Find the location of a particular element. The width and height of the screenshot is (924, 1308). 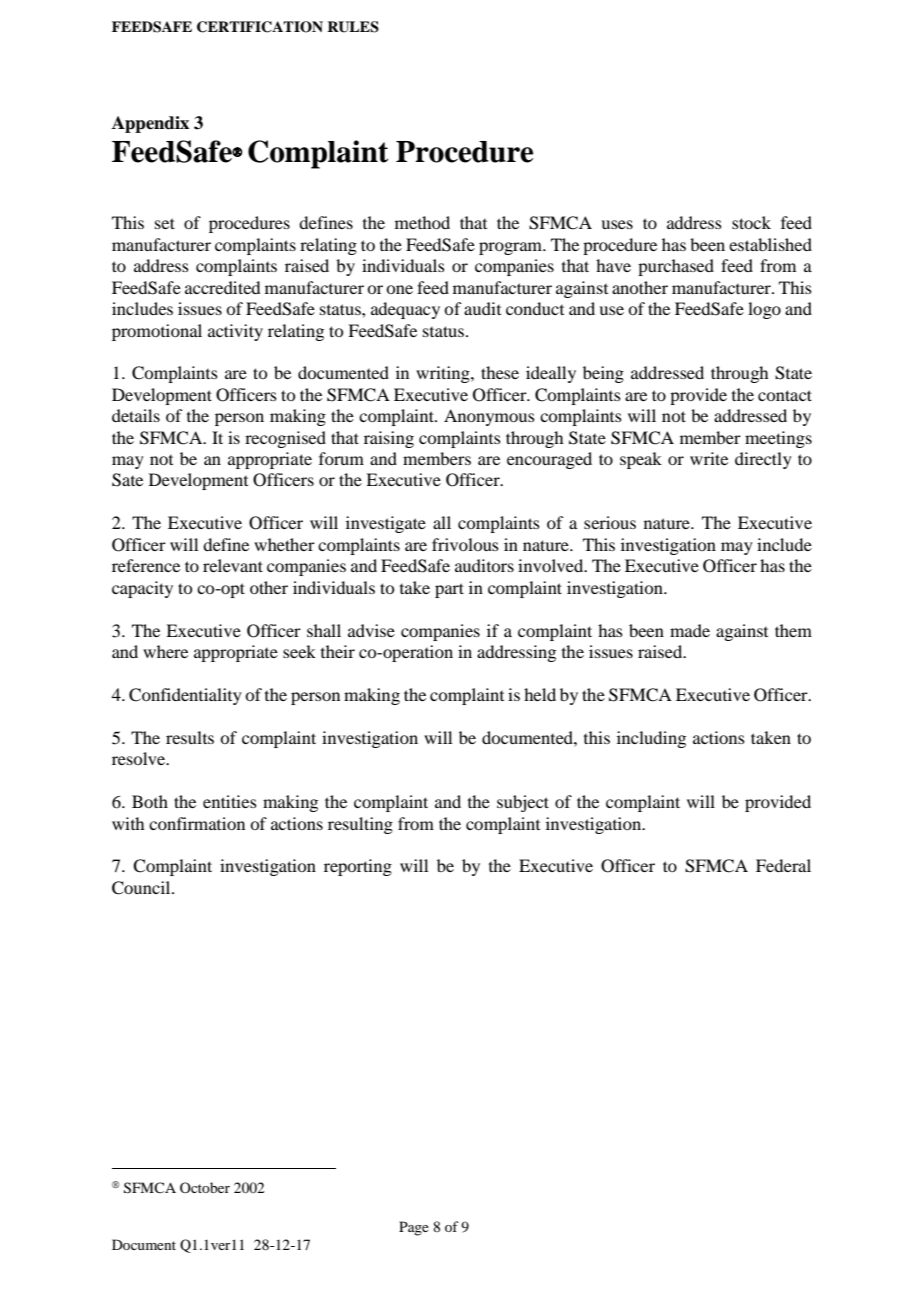

Federal is located at coordinates (783, 865).
